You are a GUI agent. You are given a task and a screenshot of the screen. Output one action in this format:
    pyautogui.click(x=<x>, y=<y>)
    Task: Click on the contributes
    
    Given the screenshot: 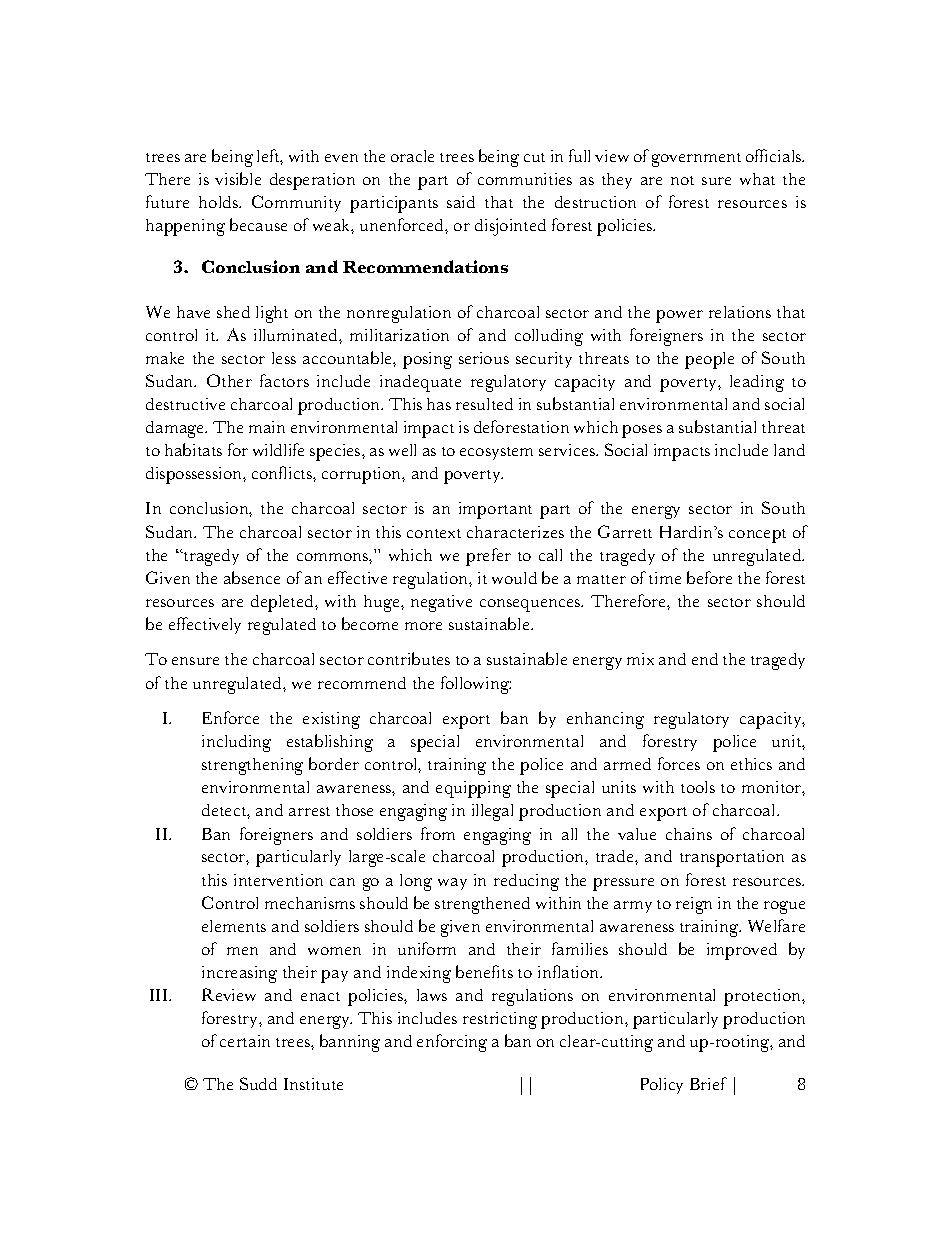 What is the action you would take?
    pyautogui.click(x=409, y=658)
